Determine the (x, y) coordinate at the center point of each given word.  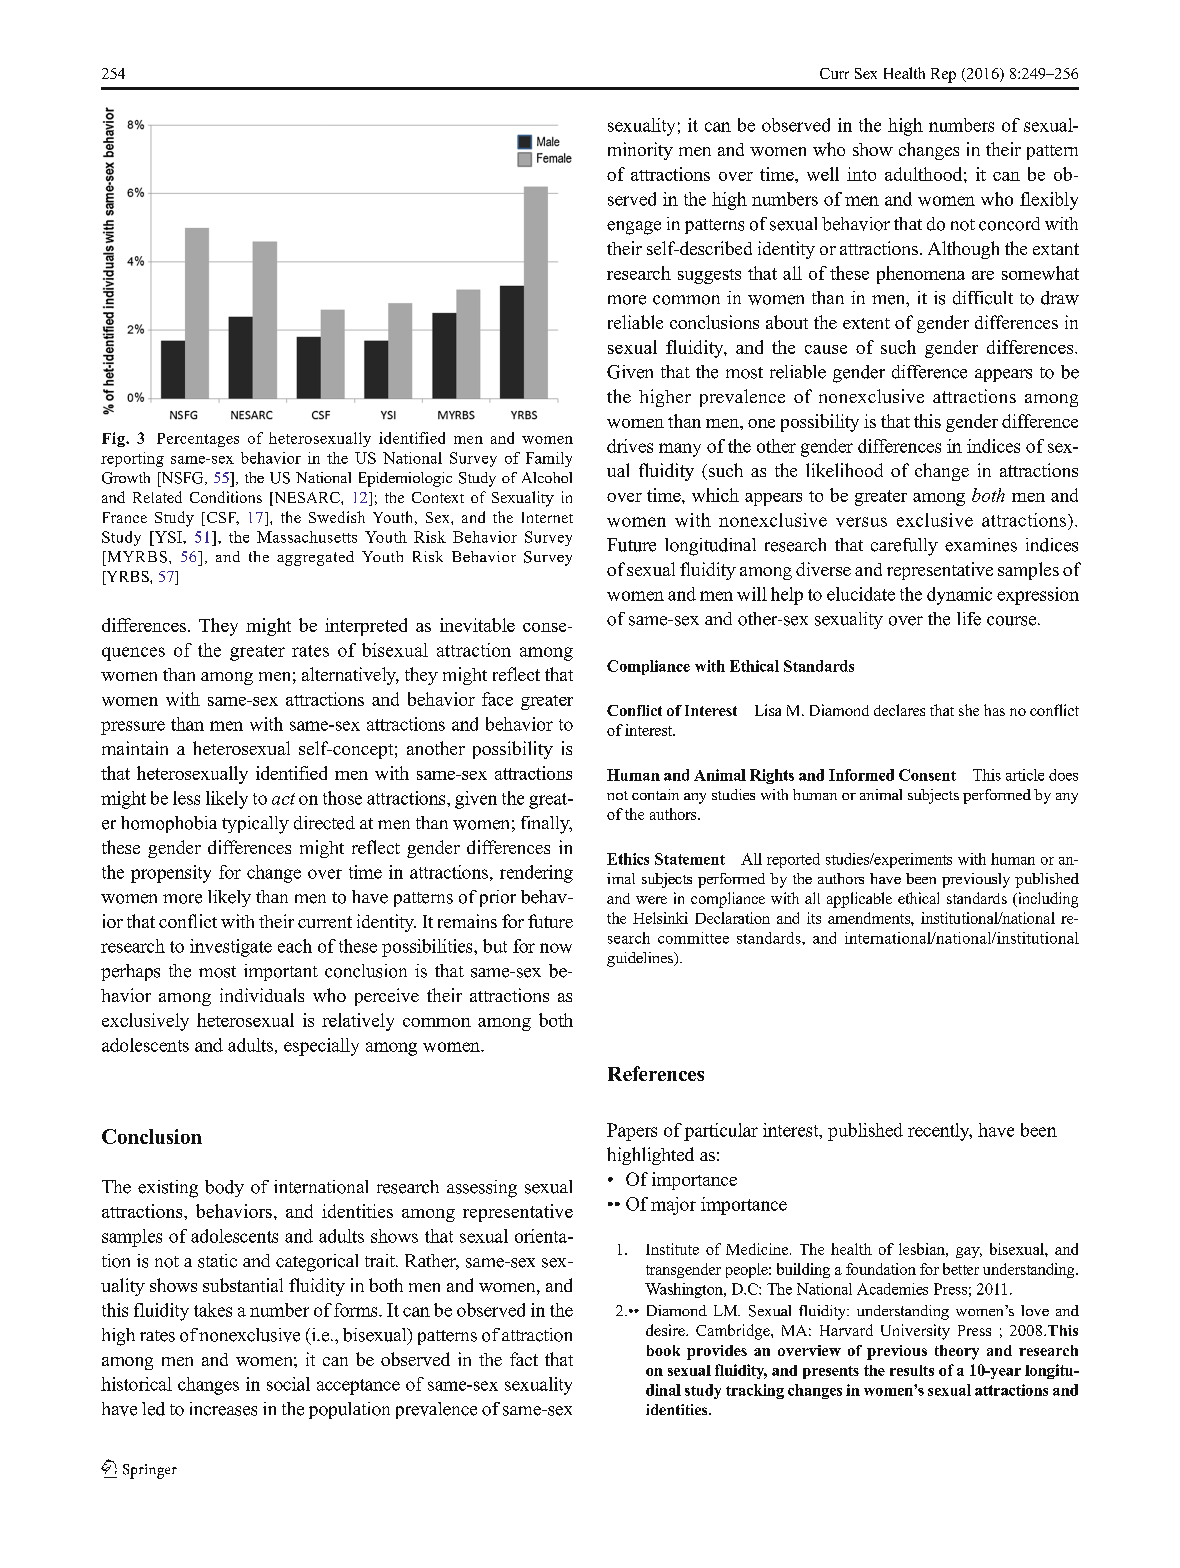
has (994, 710)
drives (630, 446)
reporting (132, 459)
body (224, 1188)
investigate (231, 948)
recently (940, 1132)
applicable (859, 900)
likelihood (844, 470)
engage (634, 228)
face (497, 699)
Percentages (198, 440)
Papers (632, 1132)
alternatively (350, 676)
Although (963, 250)
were (651, 900)
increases (223, 1409)
